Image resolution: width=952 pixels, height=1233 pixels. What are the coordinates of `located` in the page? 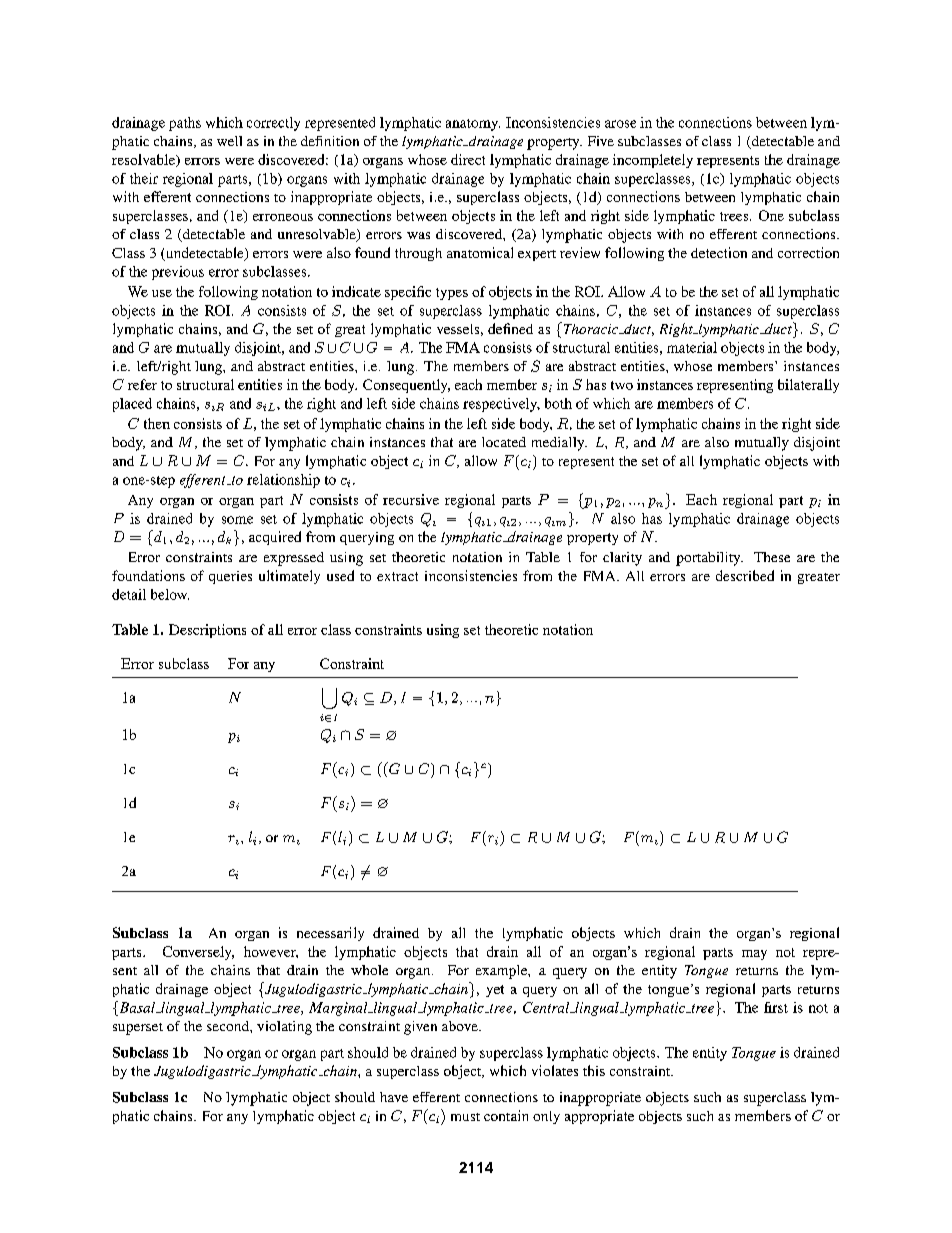 It's located at (504, 442).
